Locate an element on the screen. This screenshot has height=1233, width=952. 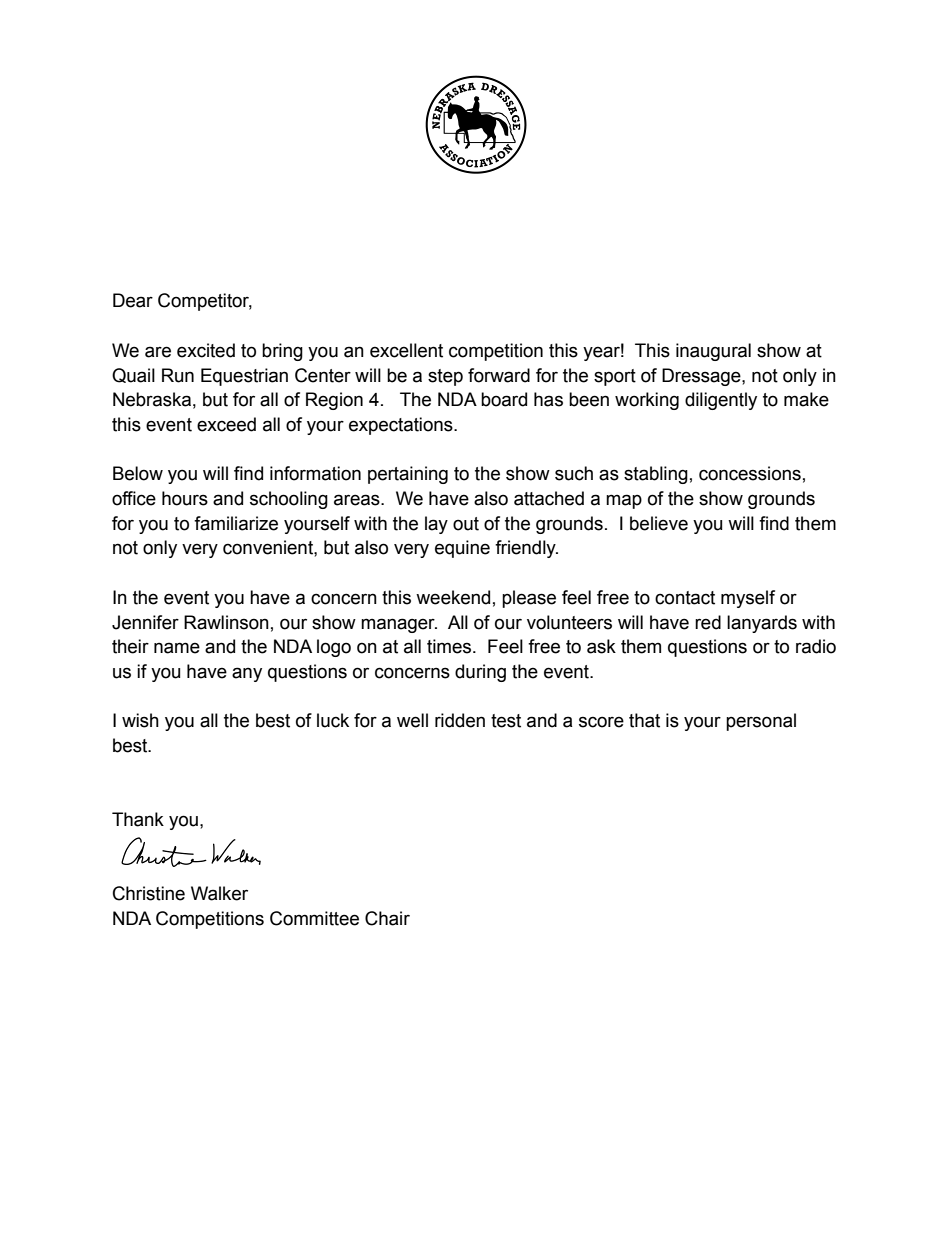
believe is located at coordinates (659, 523).
